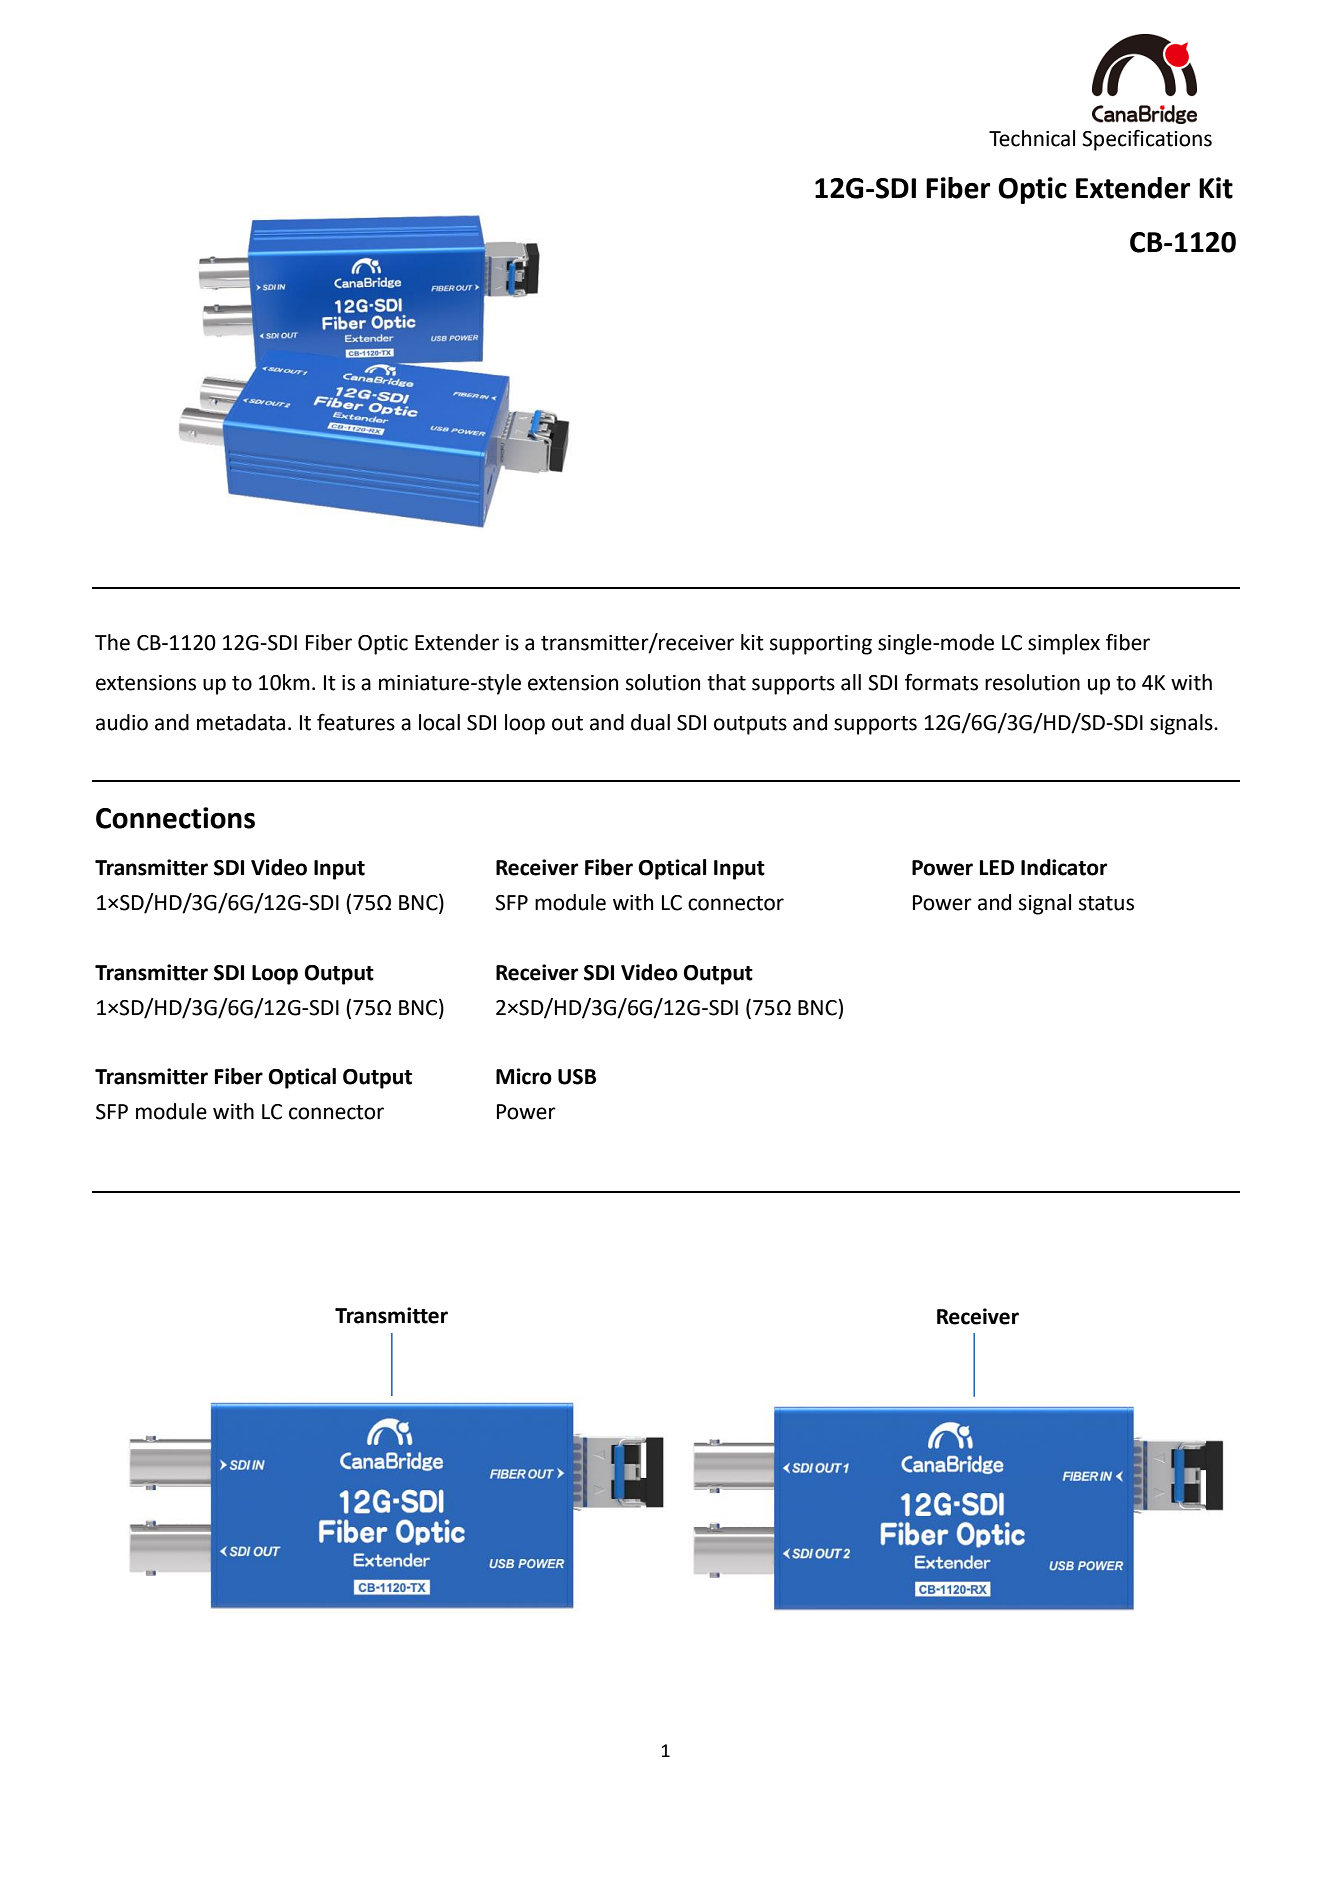  What do you see at coordinates (851, 682) in the image?
I see `all` at bounding box center [851, 682].
